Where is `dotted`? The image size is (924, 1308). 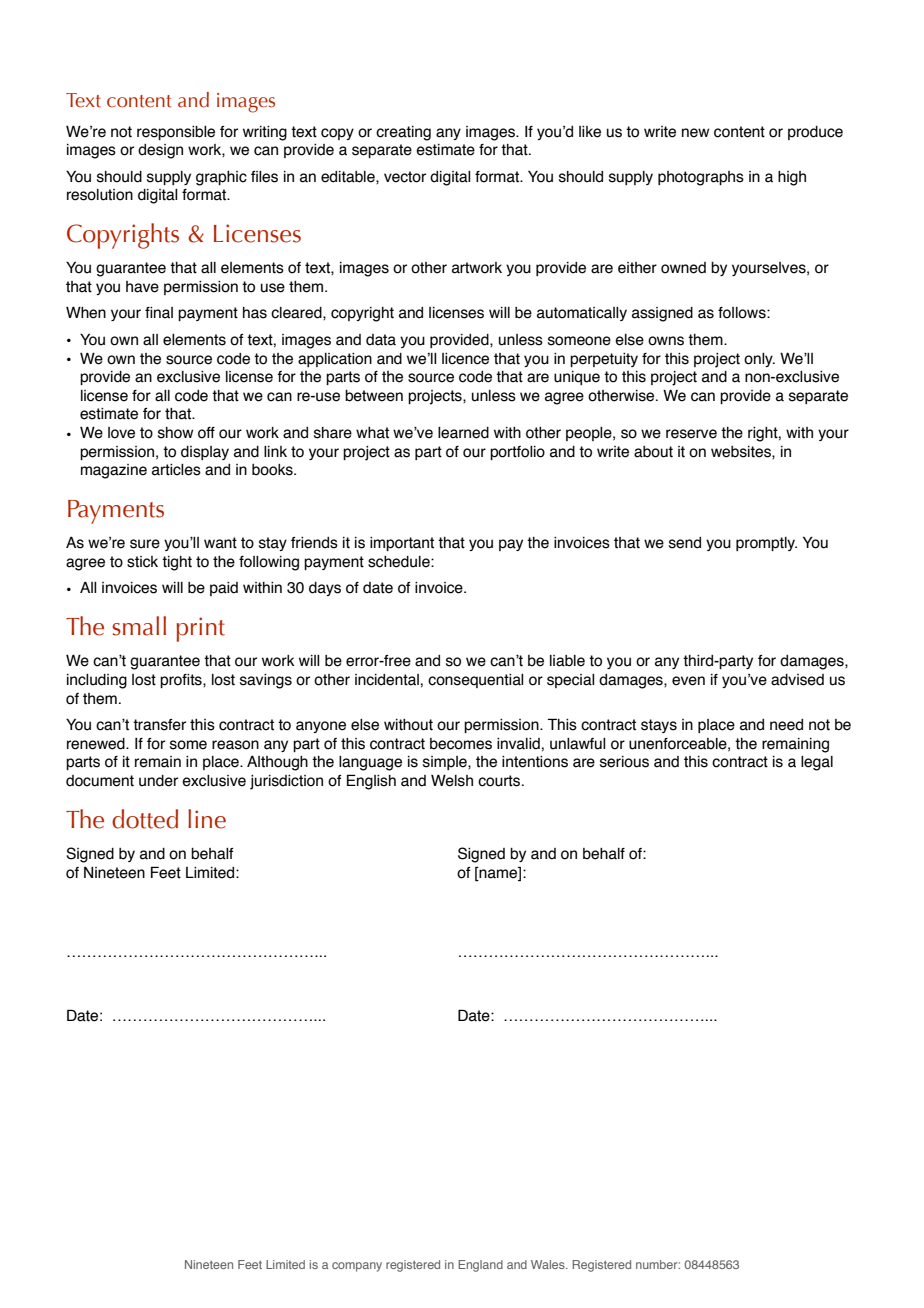
dotted is located at coordinates (145, 819).
